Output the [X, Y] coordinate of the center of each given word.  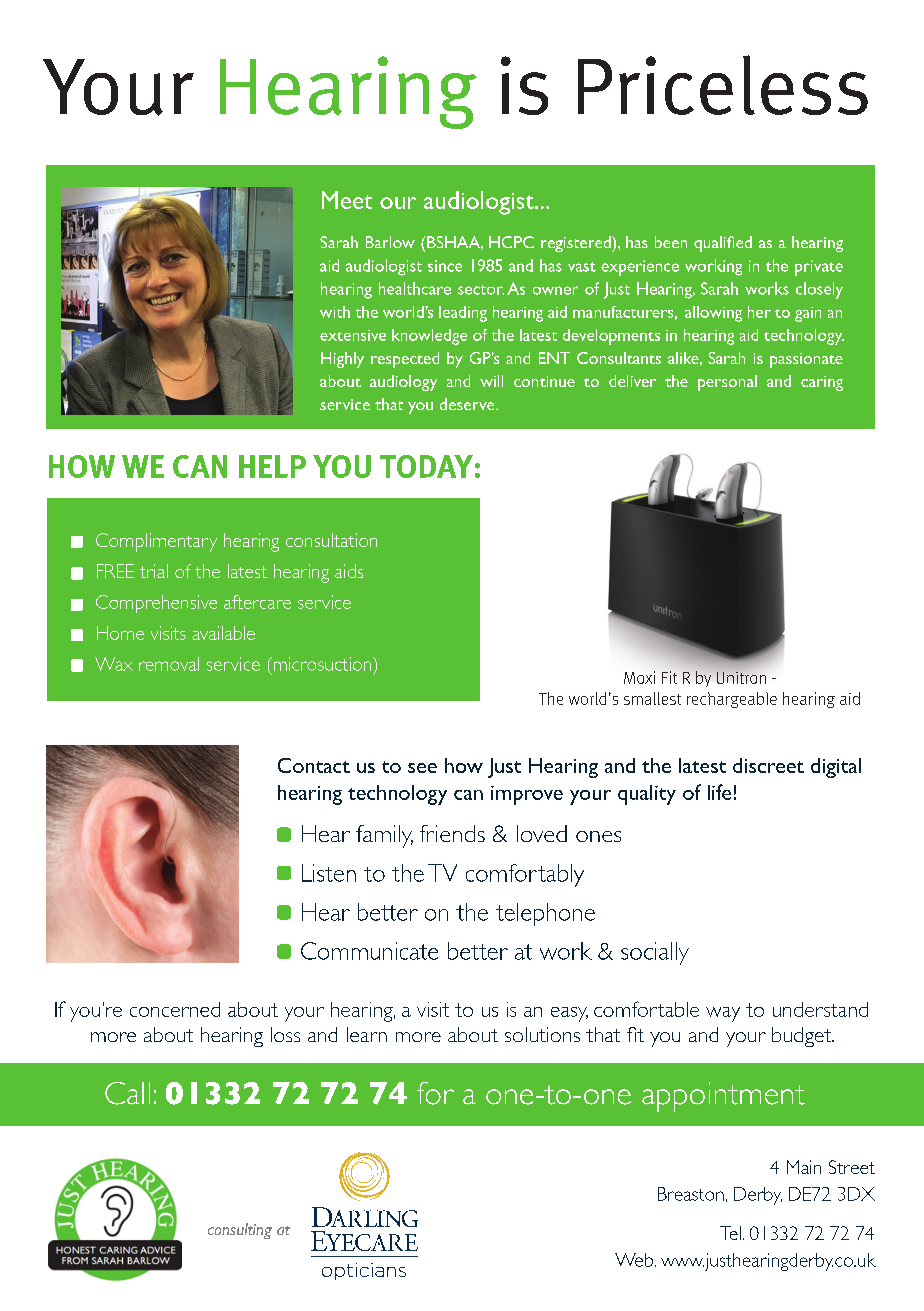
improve [527, 795]
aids [349, 571]
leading [463, 314]
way [723, 1014]
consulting [240, 1231]
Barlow [390, 242]
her [759, 312]
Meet [347, 200]
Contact [314, 765]
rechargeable [732, 700]
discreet [768, 765]
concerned [175, 1009]
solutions [542, 1034]
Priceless [723, 85]
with [335, 312]
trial [154, 571]
